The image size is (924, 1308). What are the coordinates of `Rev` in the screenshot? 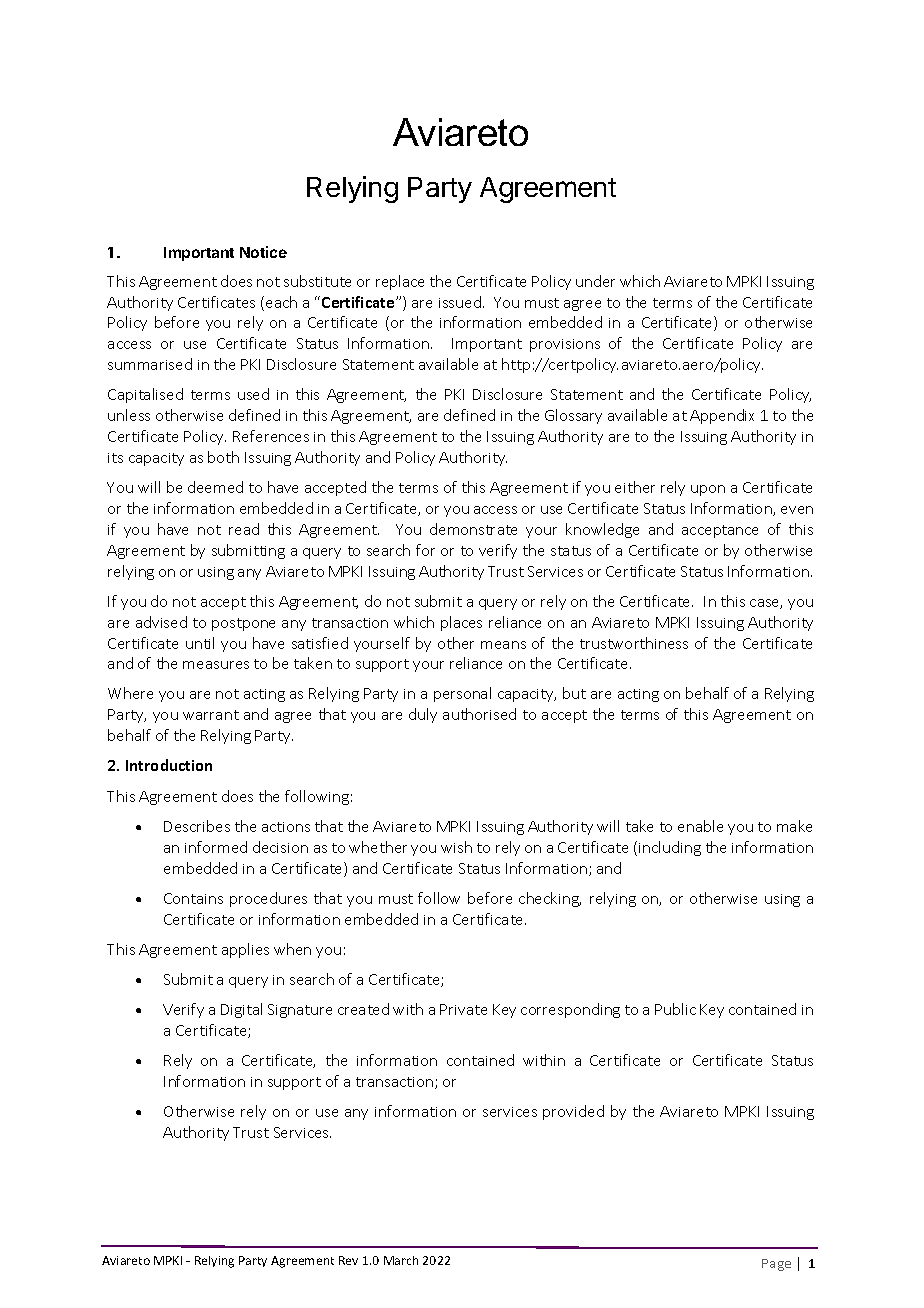 It's located at (348, 1260).
